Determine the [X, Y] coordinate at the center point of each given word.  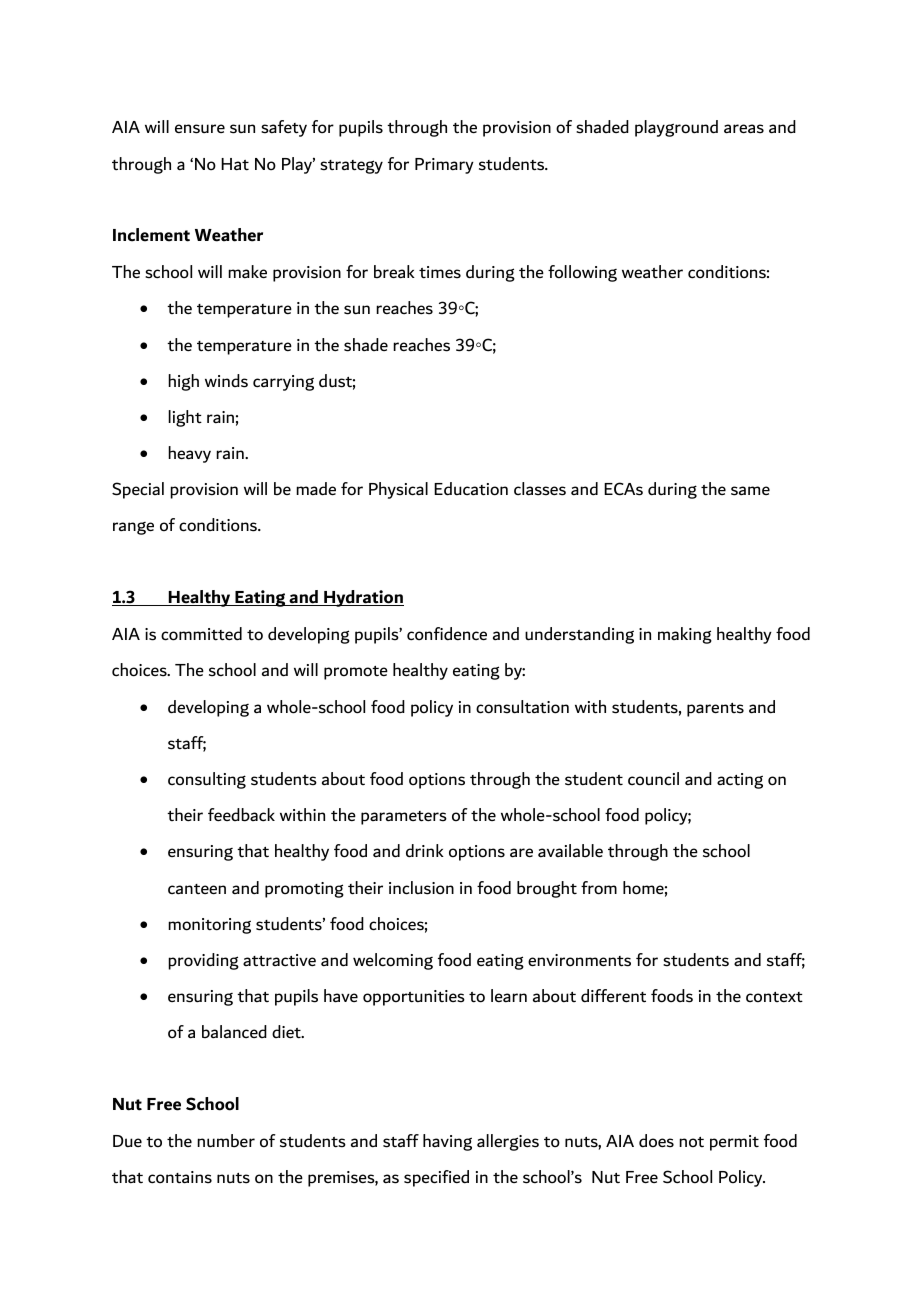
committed [201, 634]
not [691, 1142]
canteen [197, 889]
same [750, 491]
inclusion [421, 888]
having [447, 1142]
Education [471, 489]
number [226, 1141]
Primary [444, 166]
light [185, 418]
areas [744, 129]
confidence [447, 634]
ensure [200, 129]
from [599, 888]
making [685, 635]
